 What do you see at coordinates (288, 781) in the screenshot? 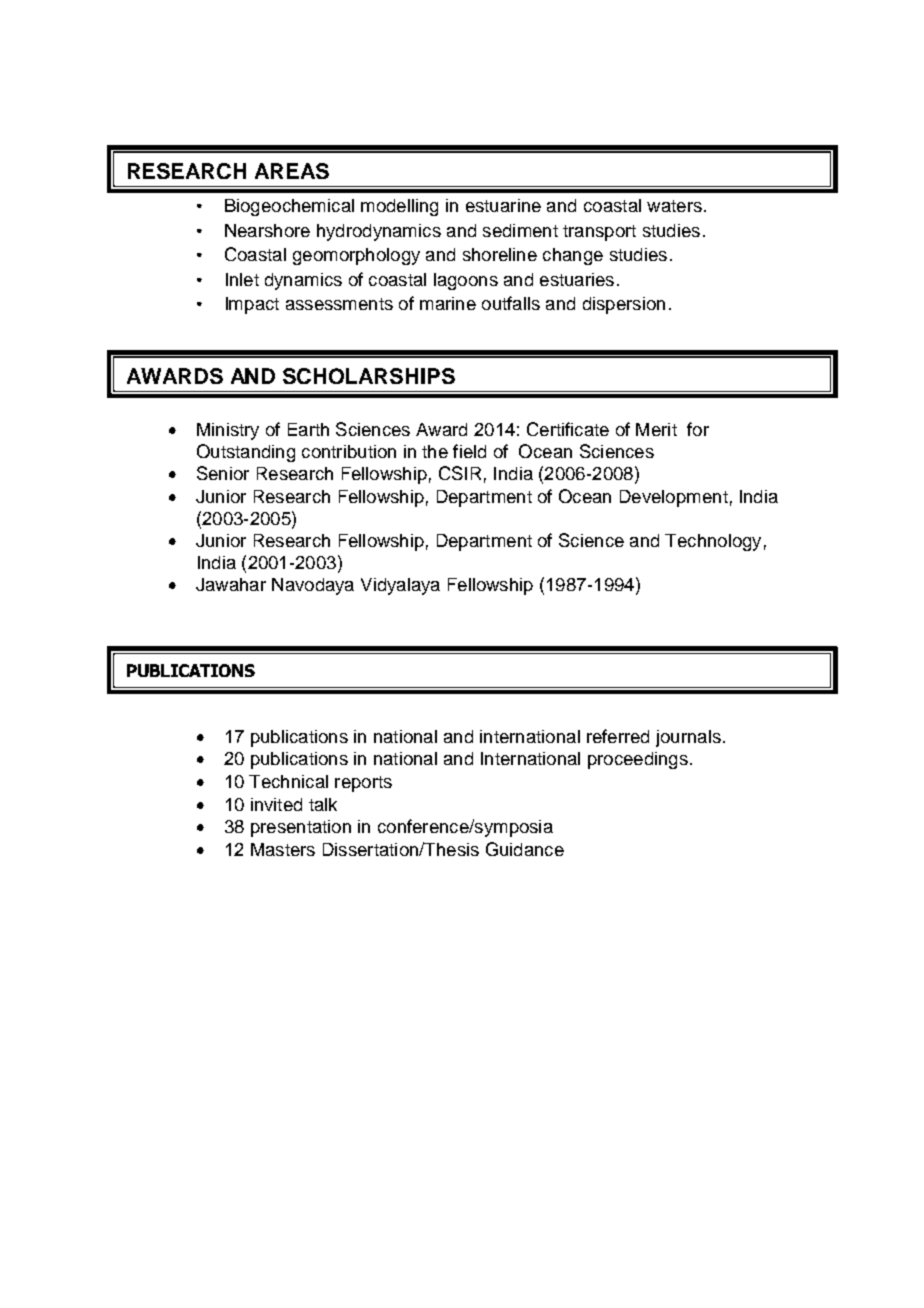
I see `Technical` at bounding box center [288, 781].
